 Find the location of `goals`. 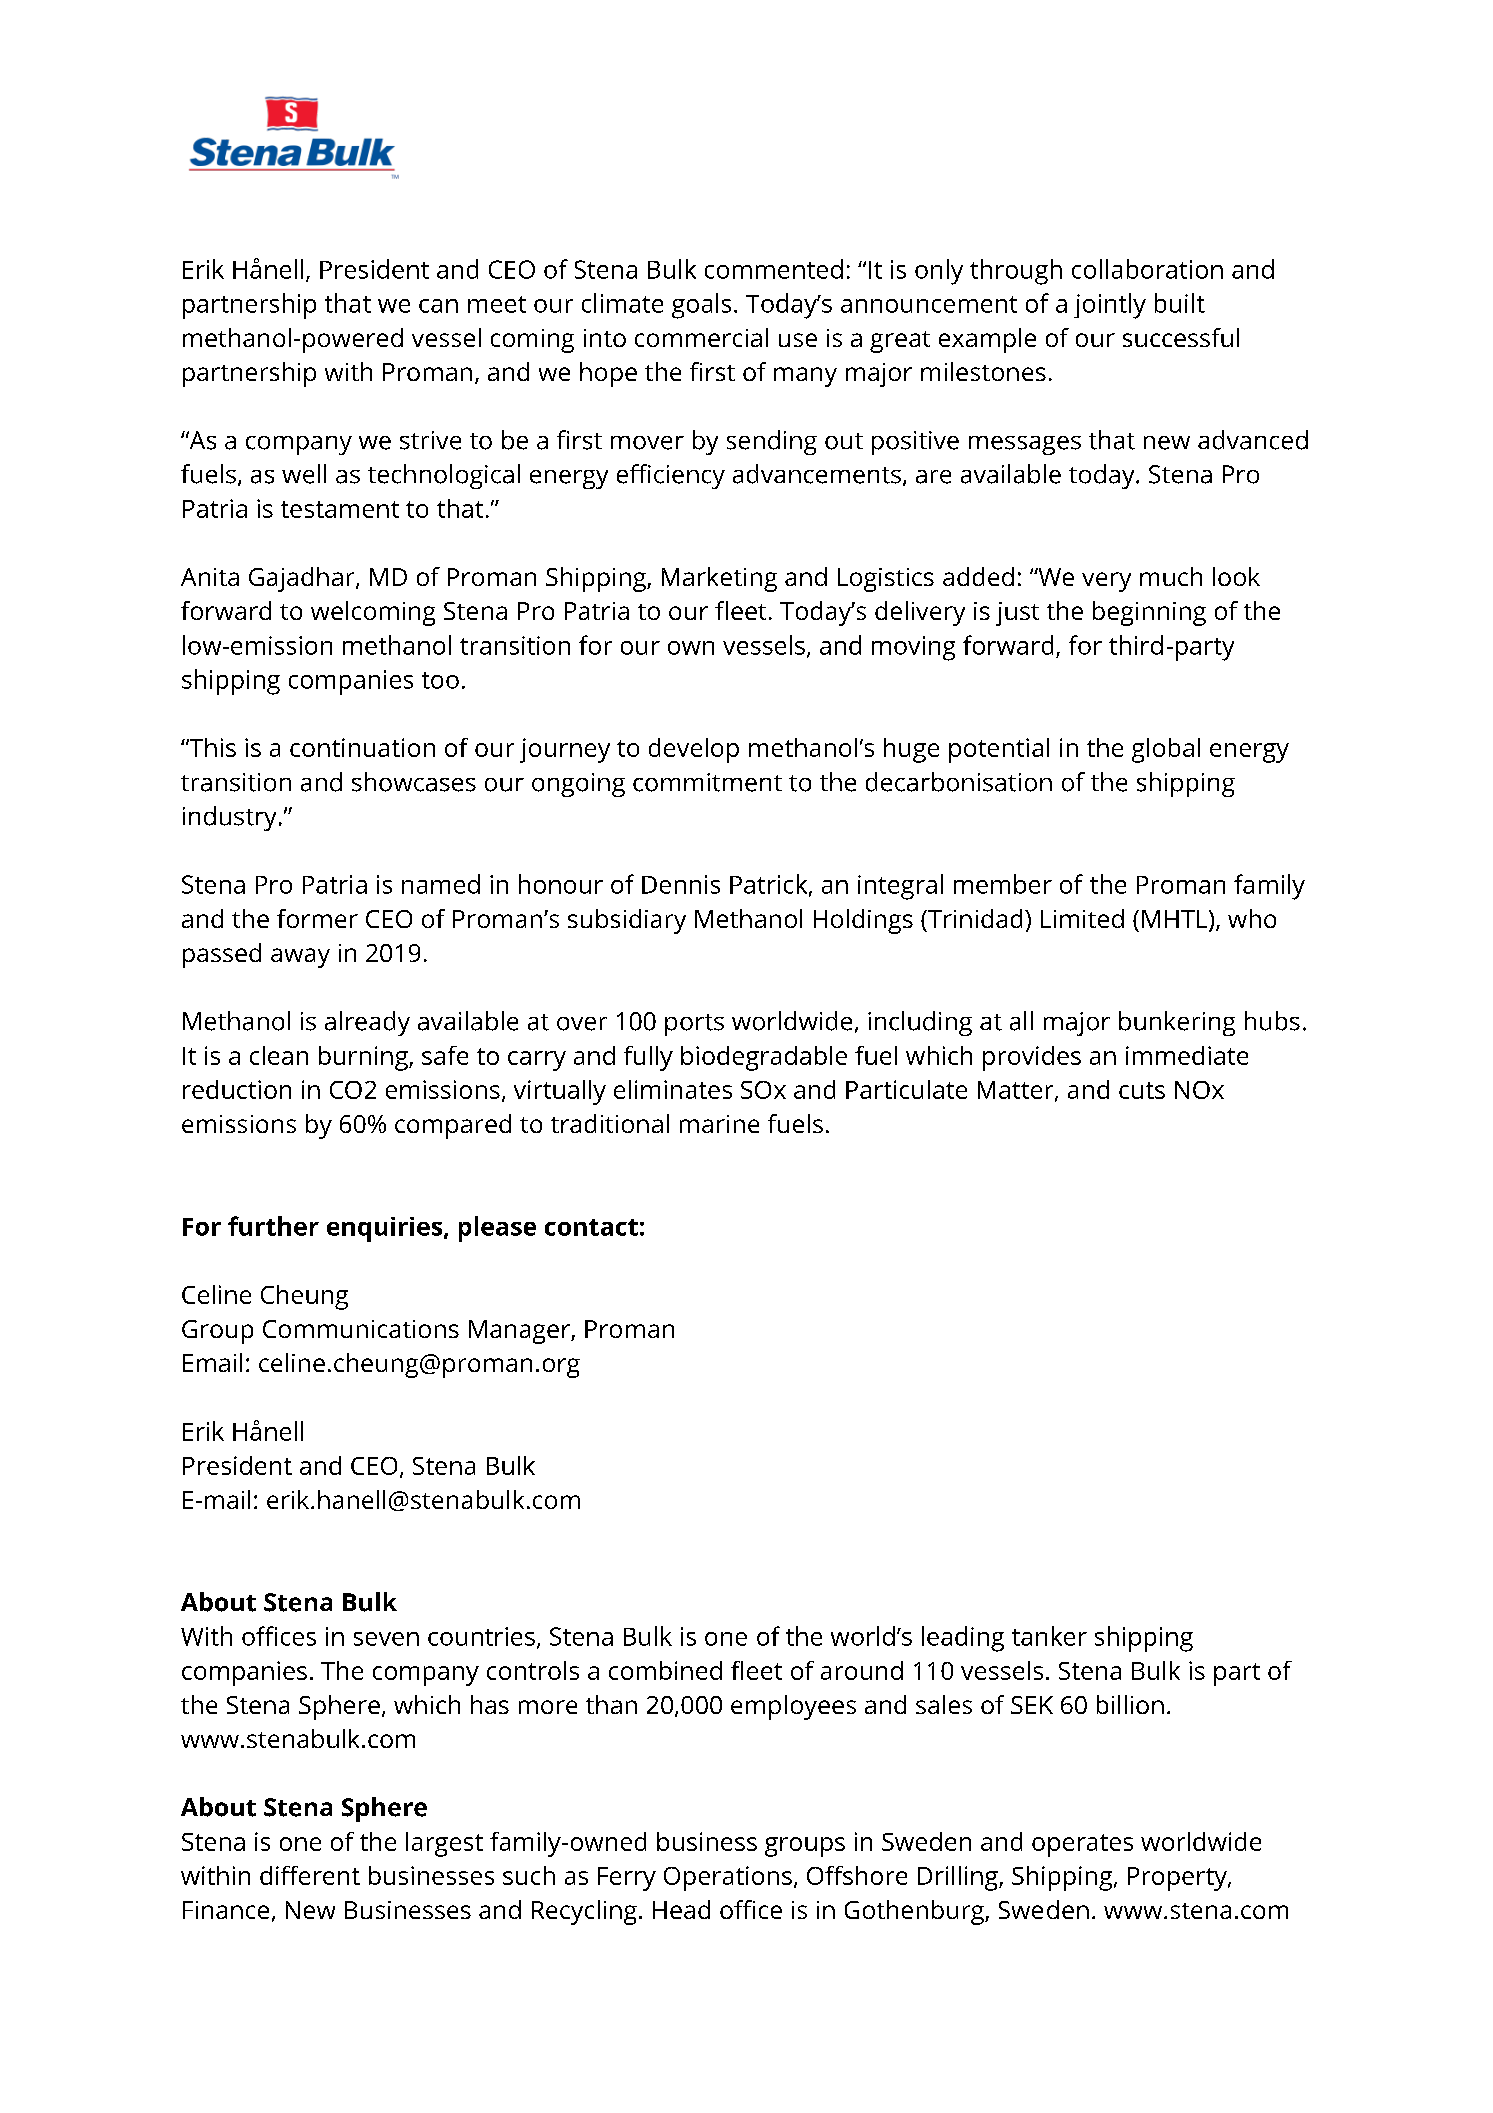

goals is located at coordinates (701, 306).
